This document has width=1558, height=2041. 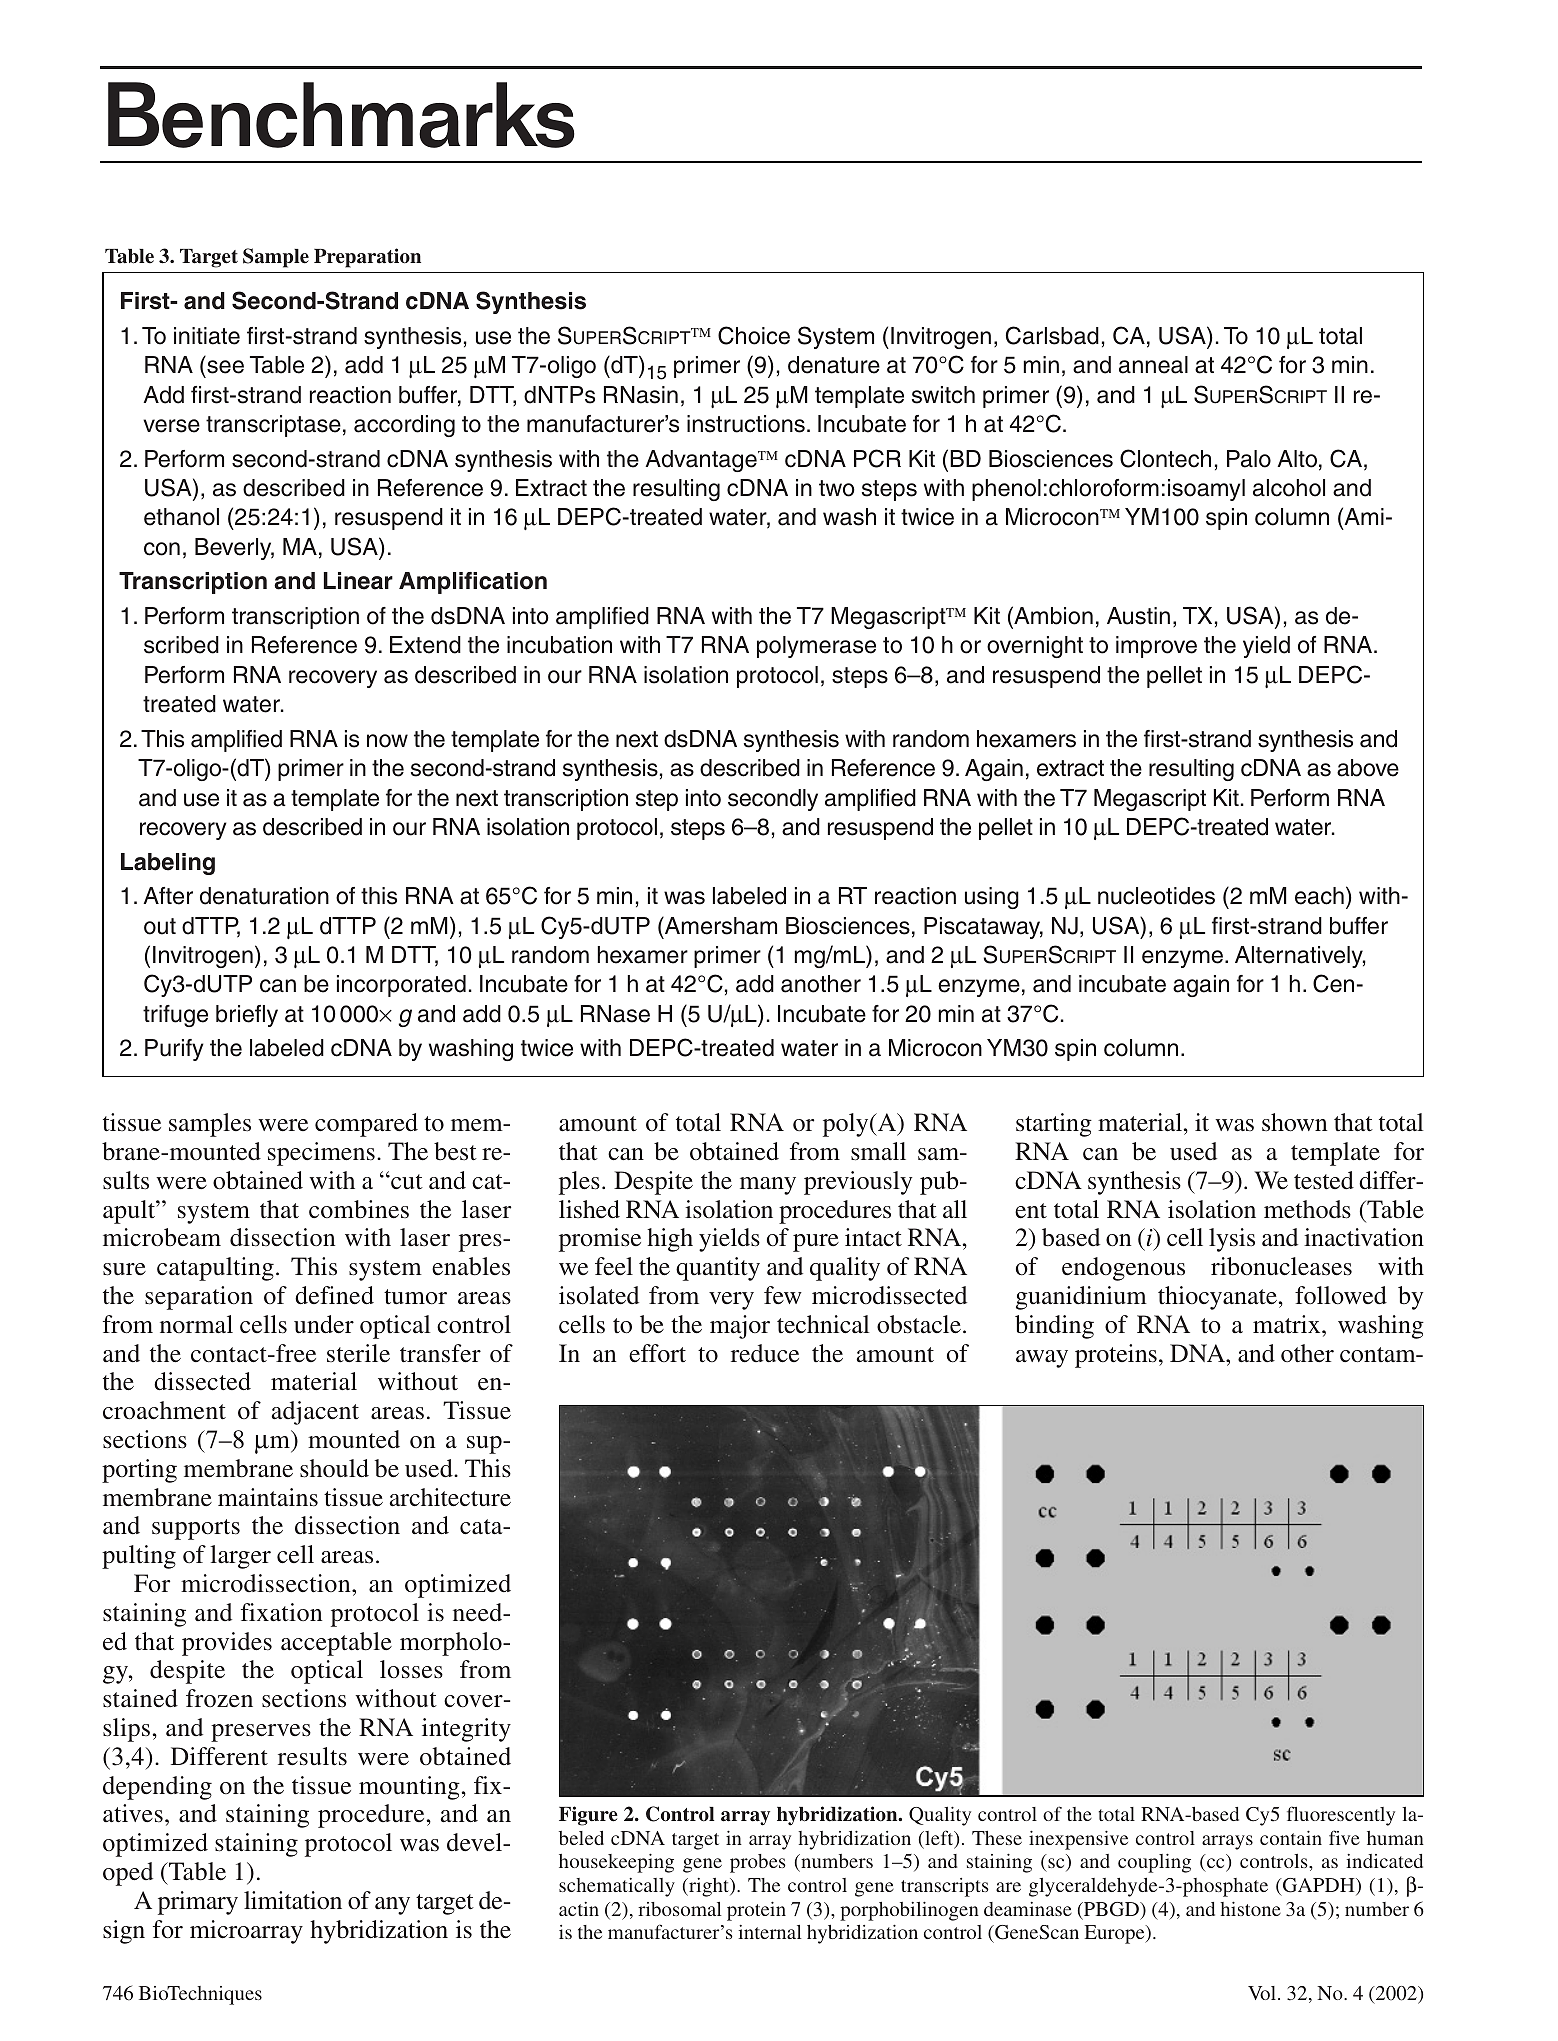 I want to click on fluorescently, so click(x=1341, y=1816).
